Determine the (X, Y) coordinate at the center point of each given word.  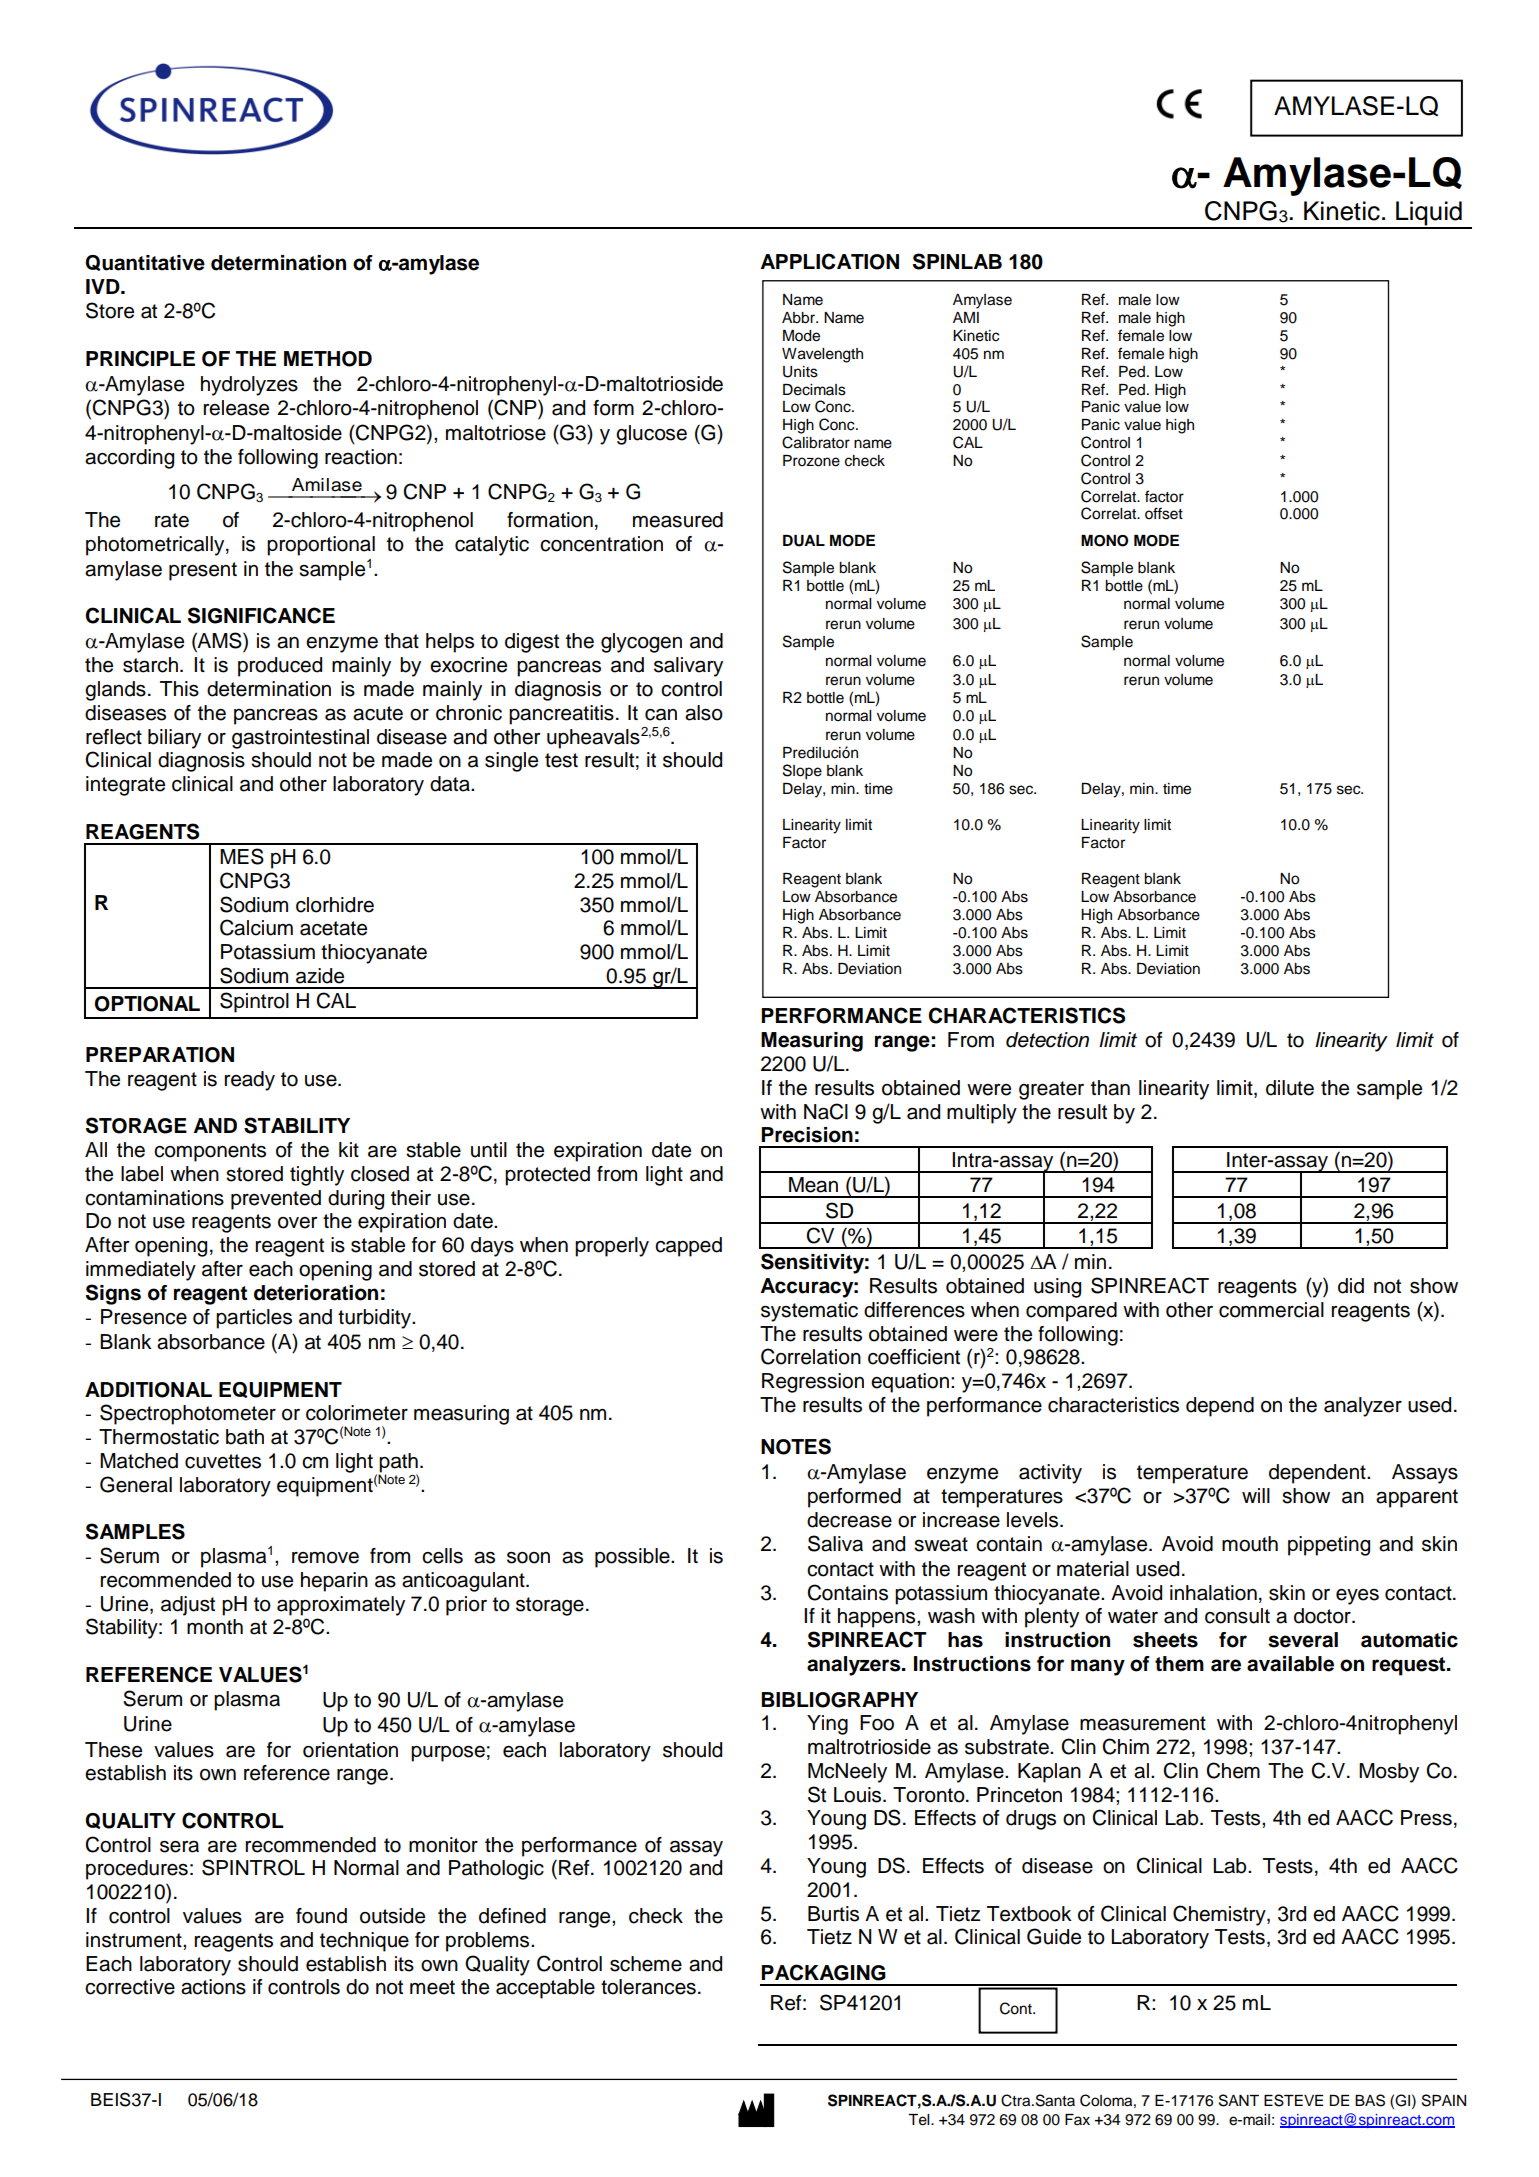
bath (245, 1437)
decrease (849, 1520)
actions (213, 1987)
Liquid (1429, 214)
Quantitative (145, 263)
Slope (802, 772)
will (1256, 1495)
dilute (1290, 1088)
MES (242, 856)
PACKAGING (823, 1972)
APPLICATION (830, 261)
